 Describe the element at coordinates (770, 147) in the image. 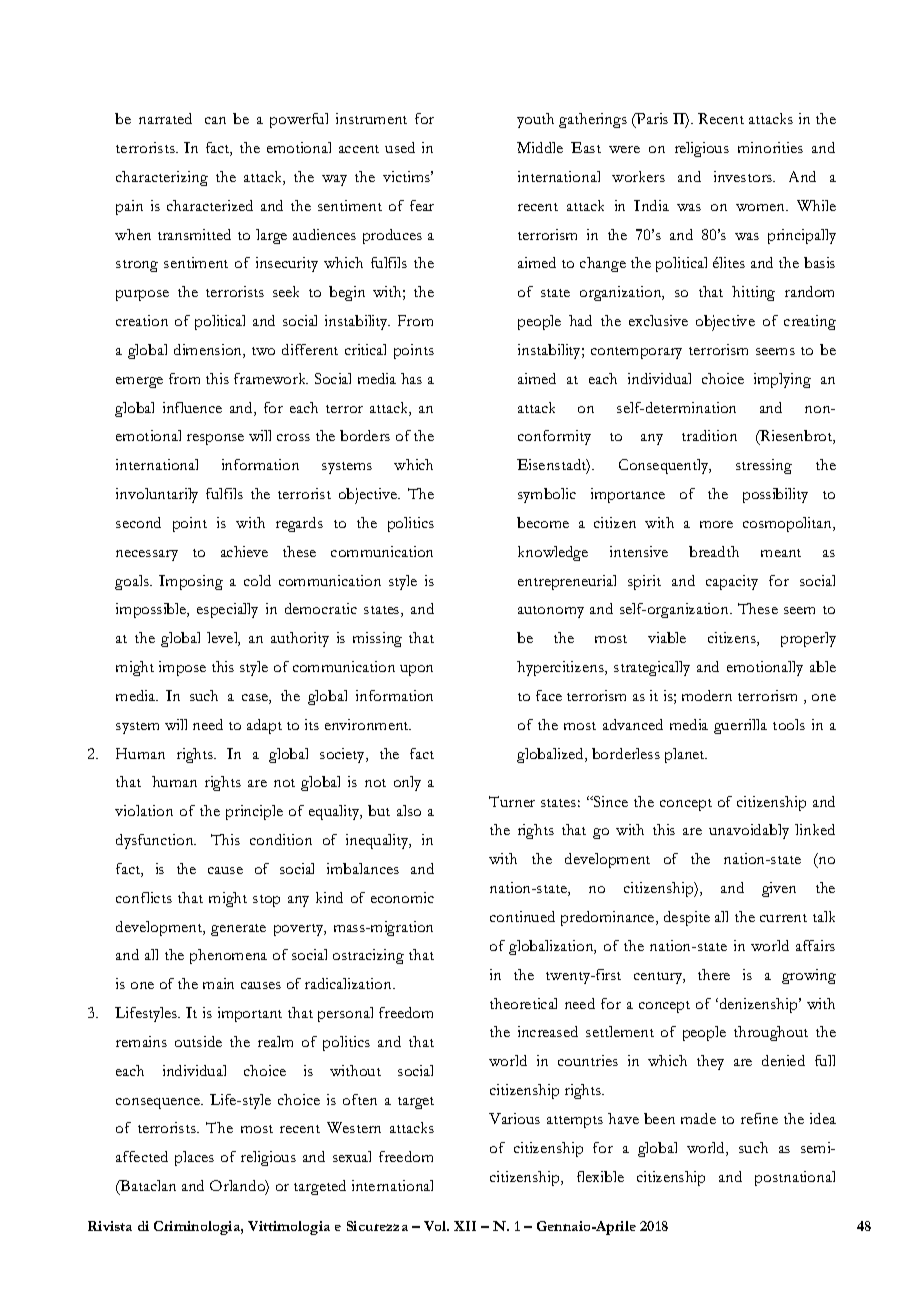

I see `minorities` at that location.
